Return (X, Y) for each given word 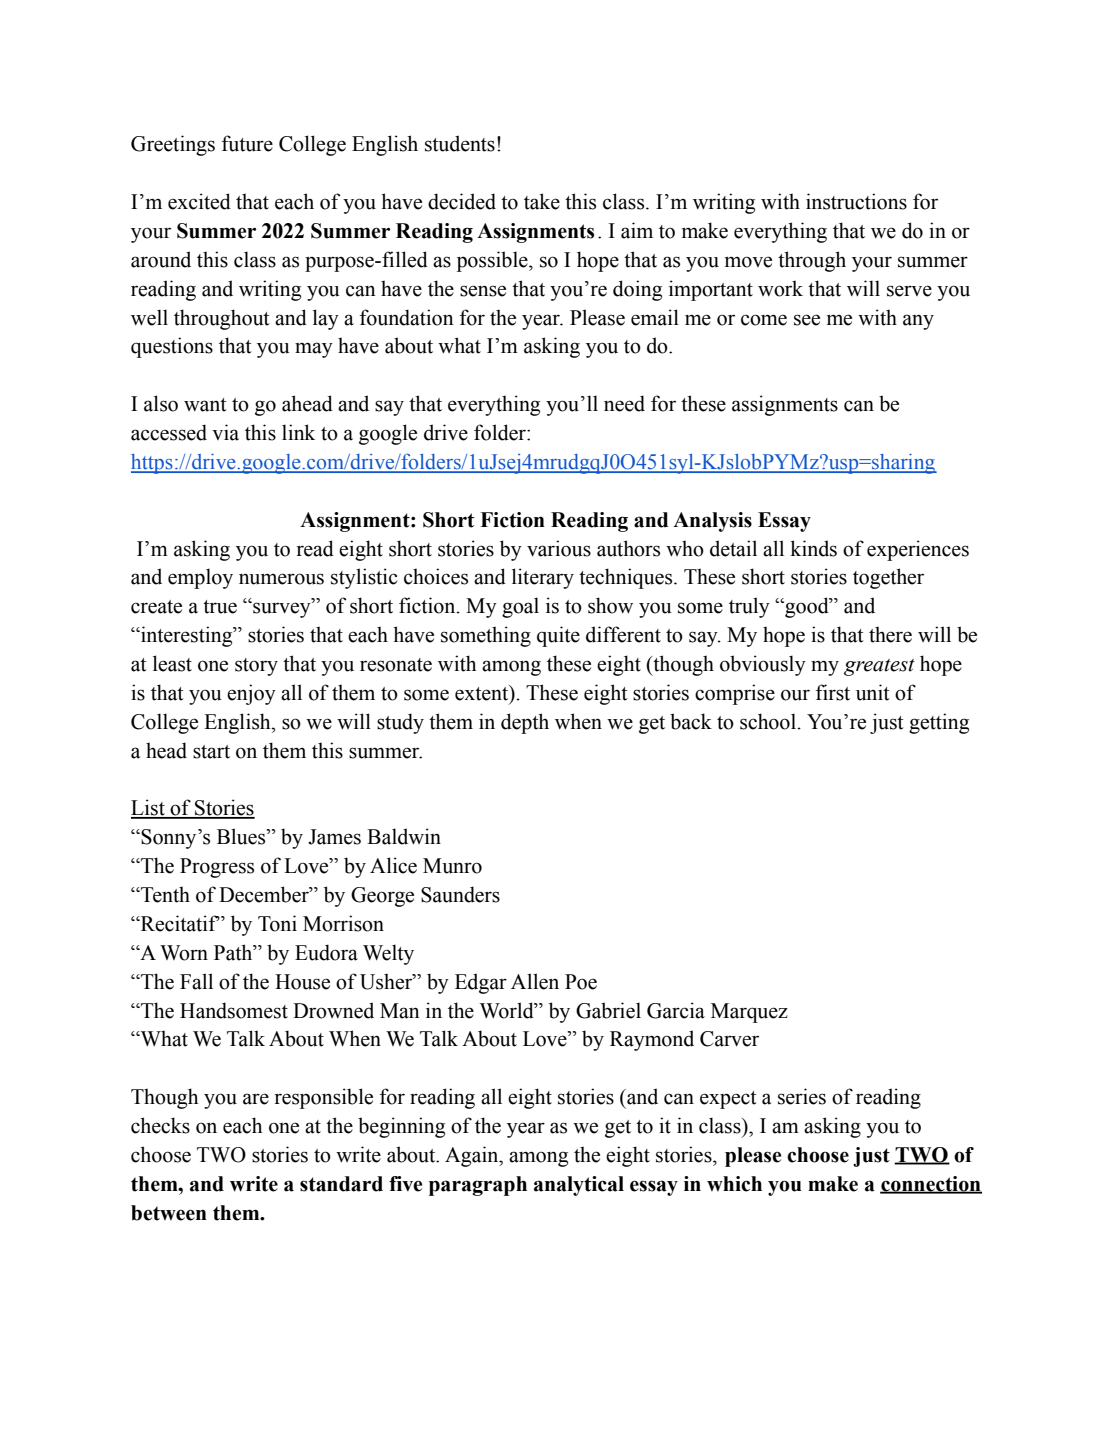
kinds (813, 548)
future (247, 143)
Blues (242, 836)
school (769, 721)
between (169, 1213)
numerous (281, 579)
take (542, 201)
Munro (452, 866)
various (559, 548)
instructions (856, 201)
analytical (579, 1186)
